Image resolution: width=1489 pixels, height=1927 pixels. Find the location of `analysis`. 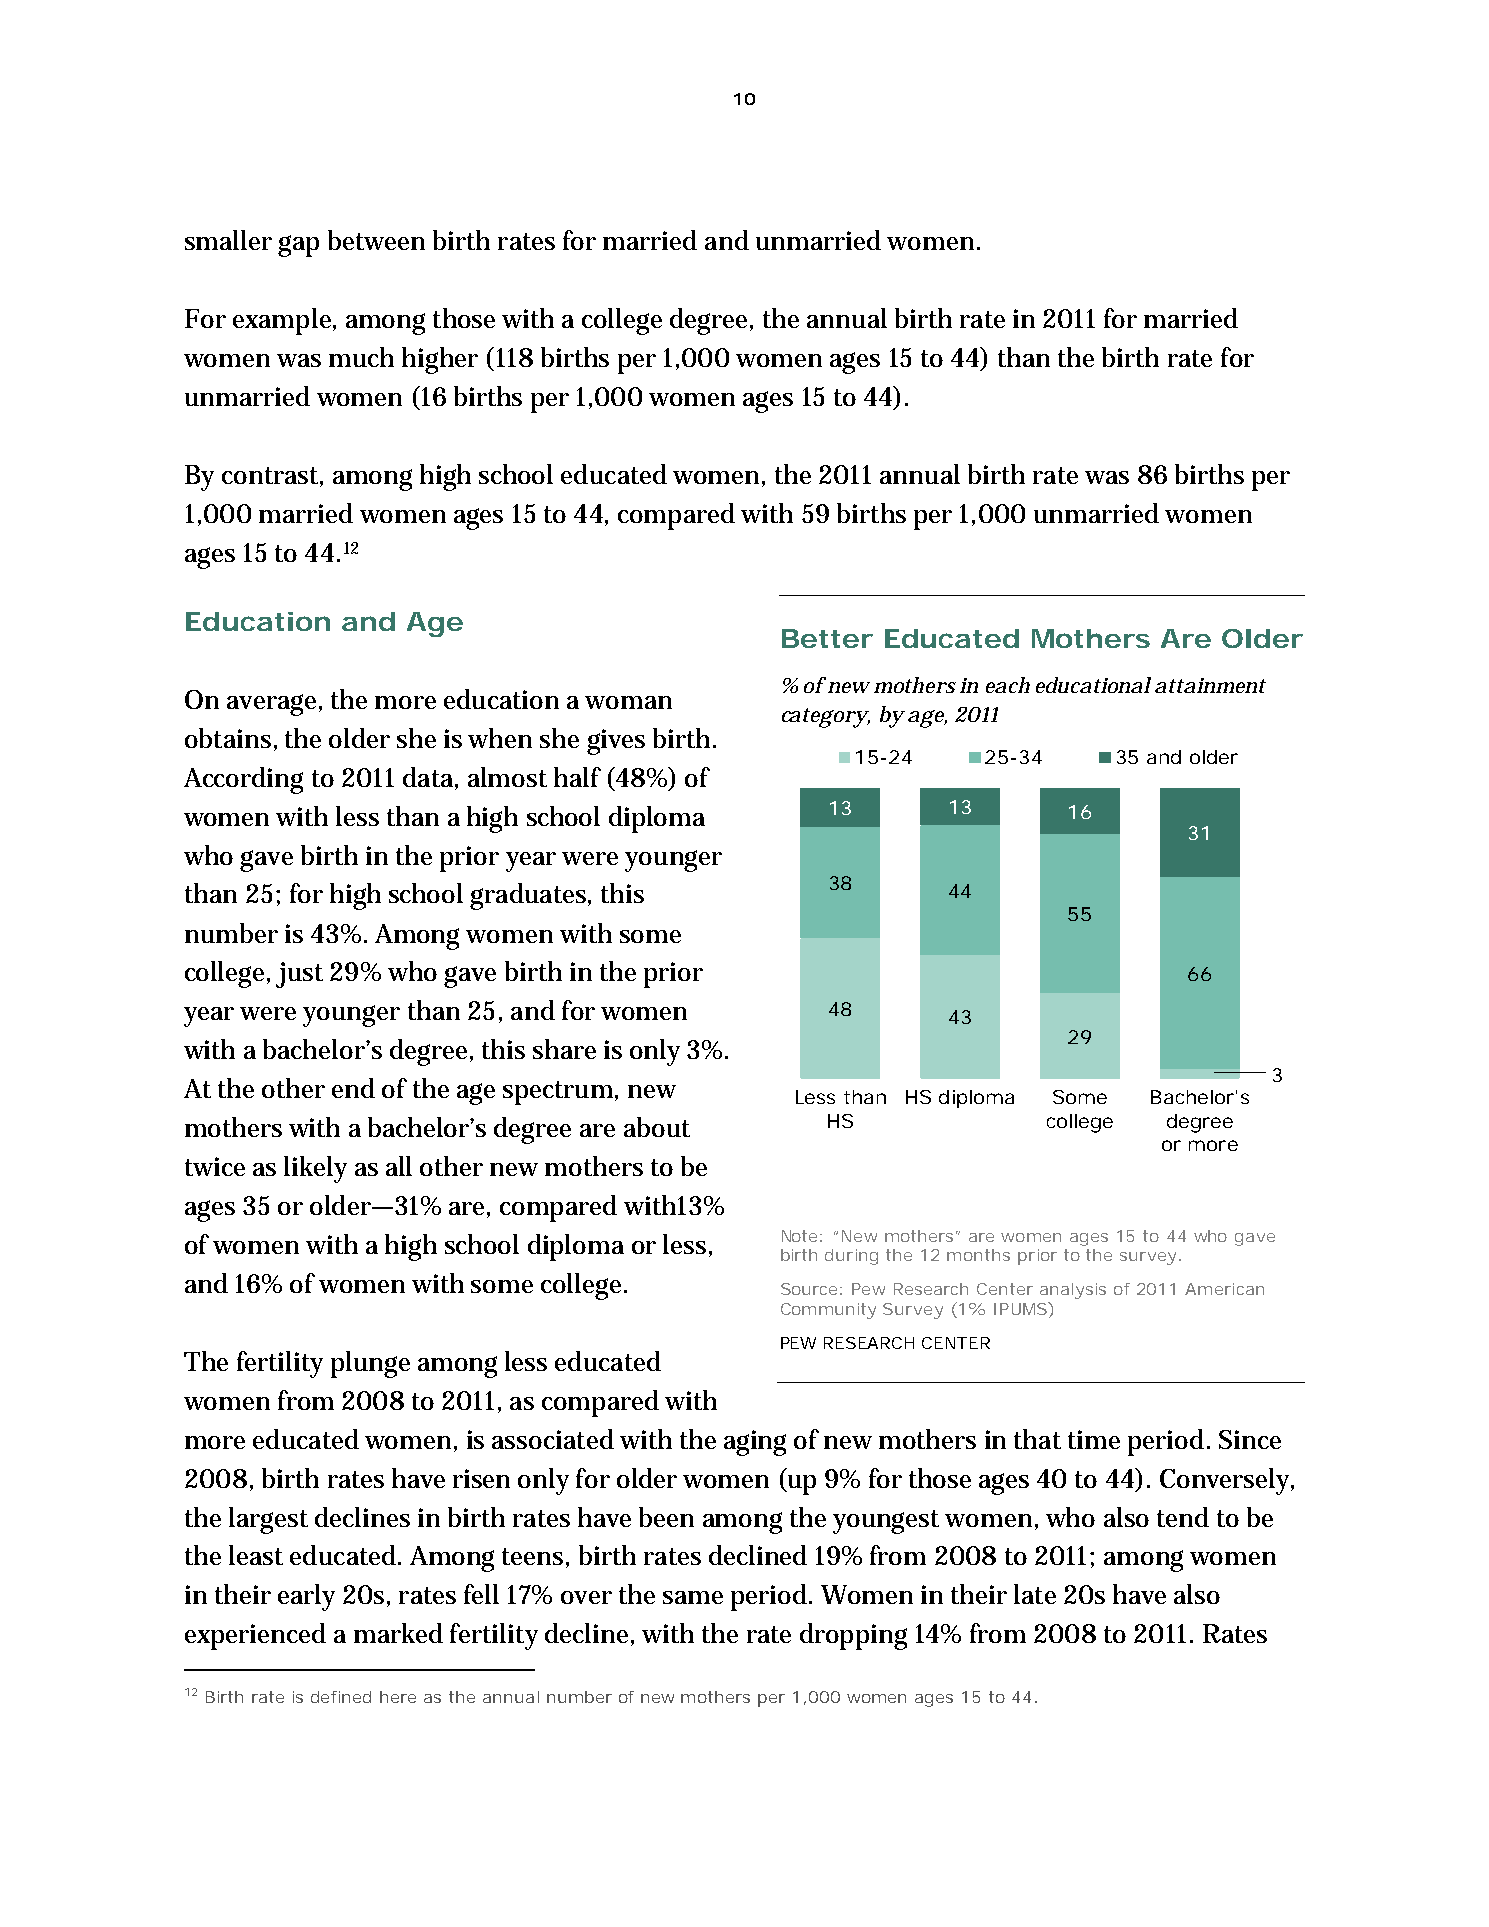

analysis is located at coordinates (1073, 1291).
